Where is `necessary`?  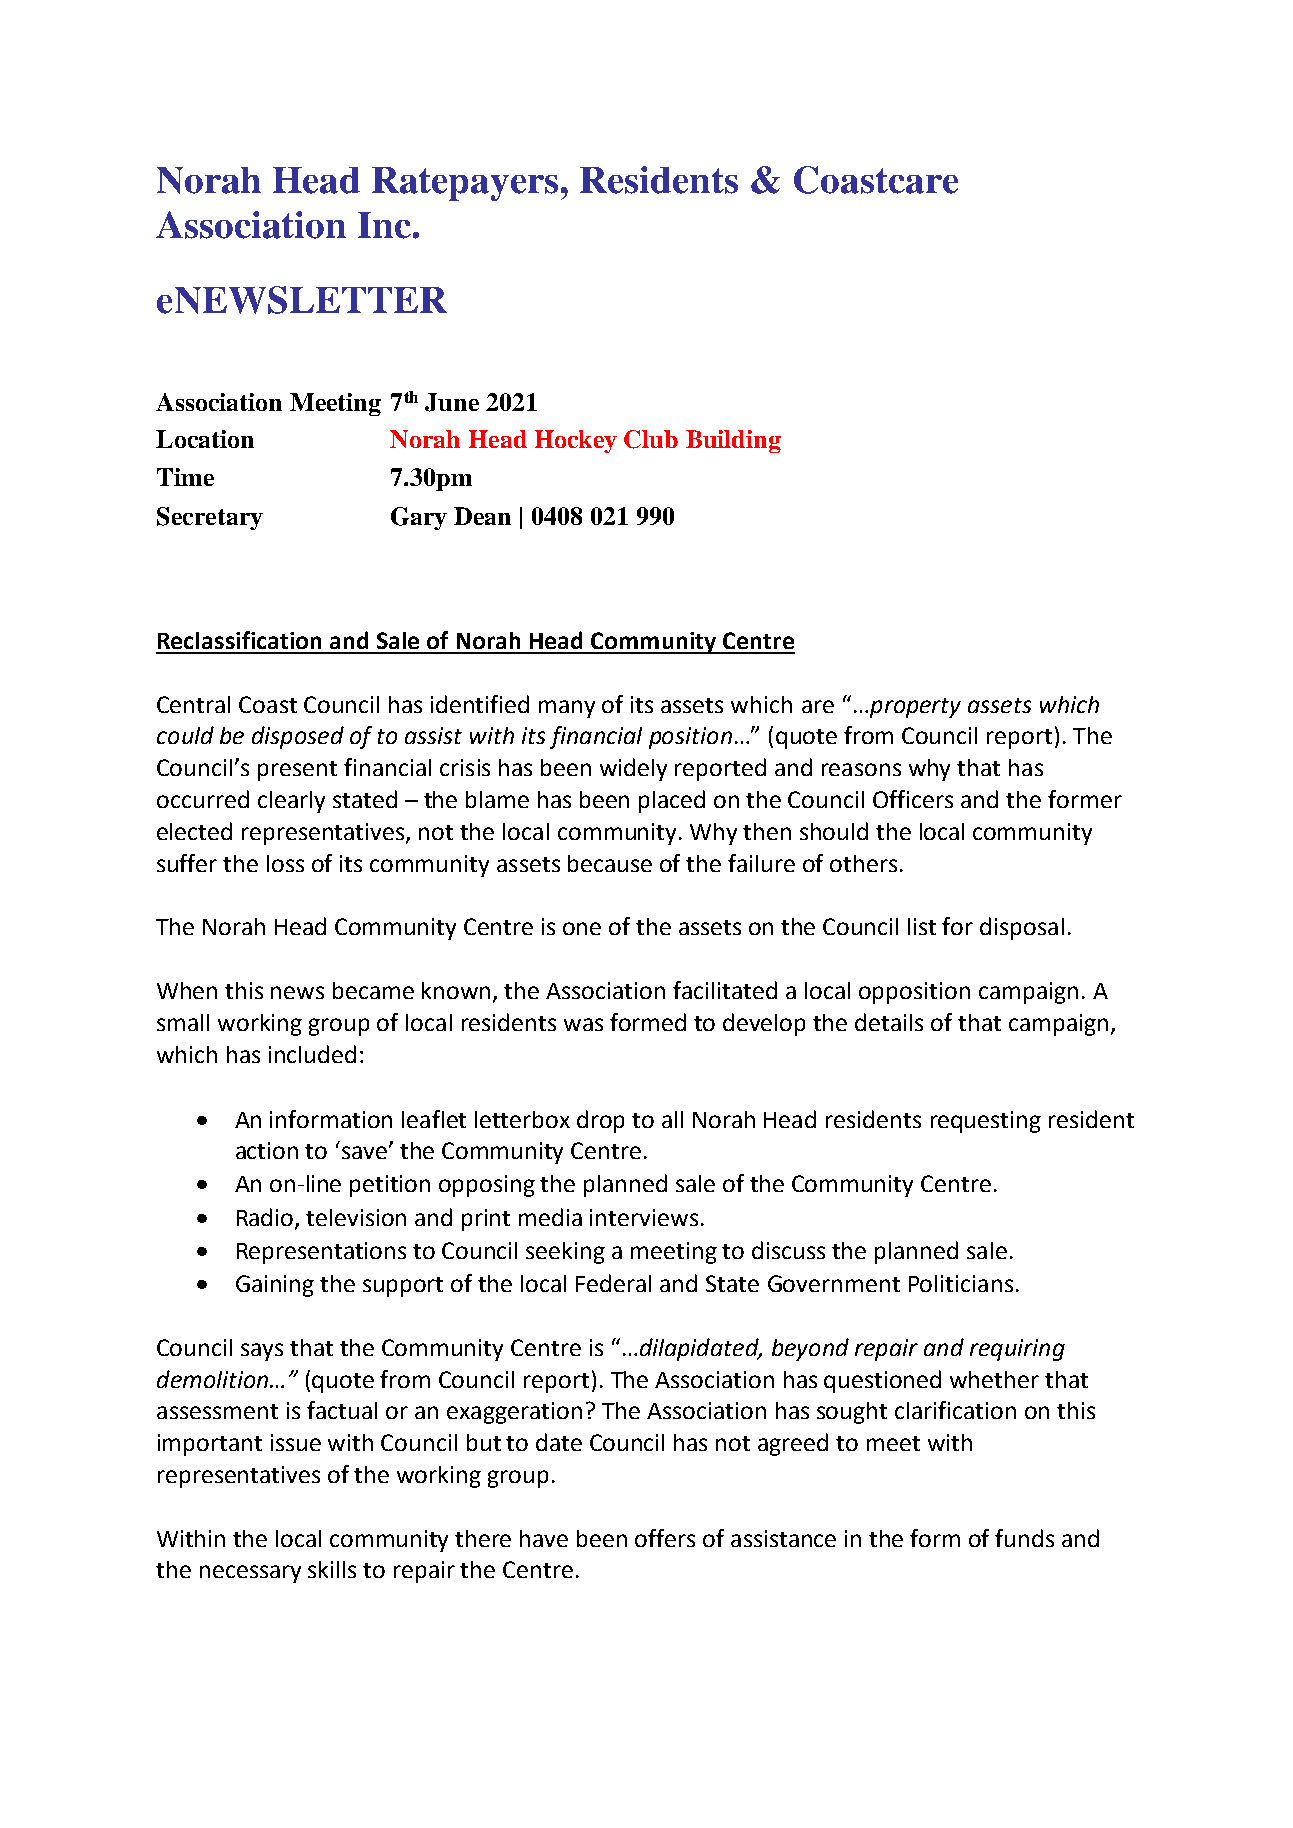
necessary is located at coordinates (250, 1574).
